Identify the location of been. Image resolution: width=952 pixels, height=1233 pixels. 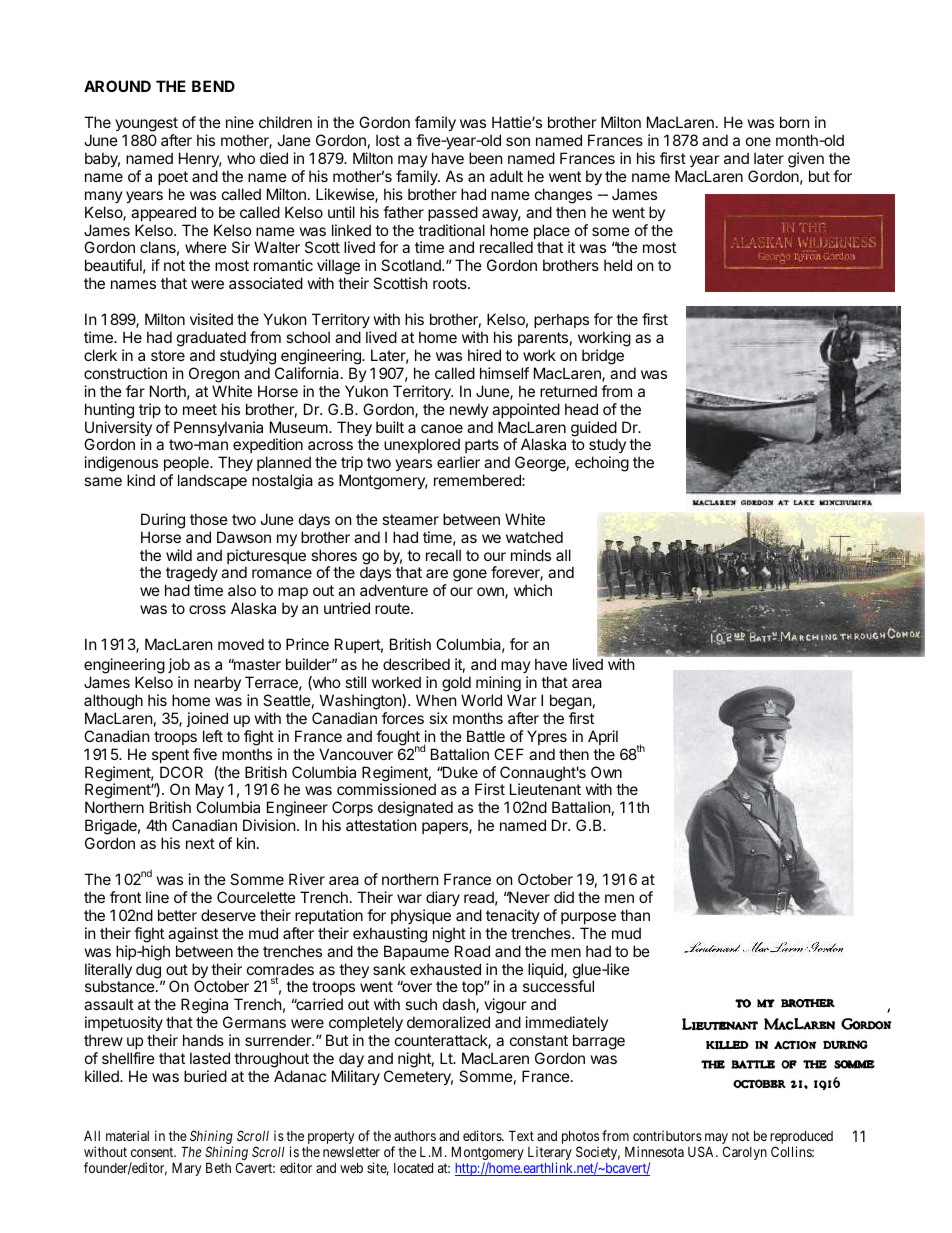
(485, 158).
